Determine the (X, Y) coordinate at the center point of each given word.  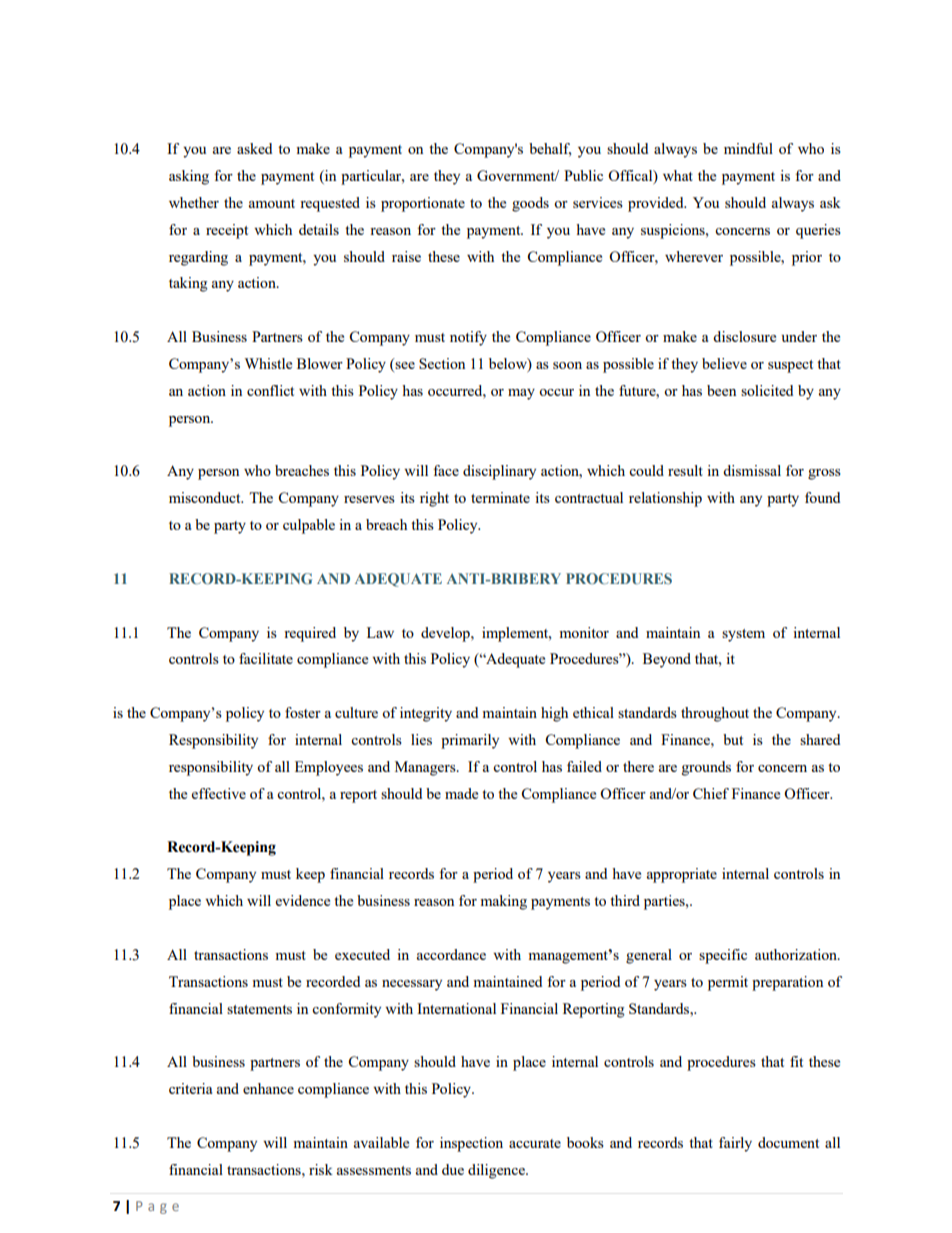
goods (530, 204)
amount (272, 203)
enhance (268, 1088)
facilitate (266, 658)
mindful (748, 148)
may (521, 394)
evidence (303, 900)
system (743, 635)
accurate (535, 1143)
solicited (767, 390)
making (503, 902)
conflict (270, 390)
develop (446, 634)
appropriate (682, 875)
